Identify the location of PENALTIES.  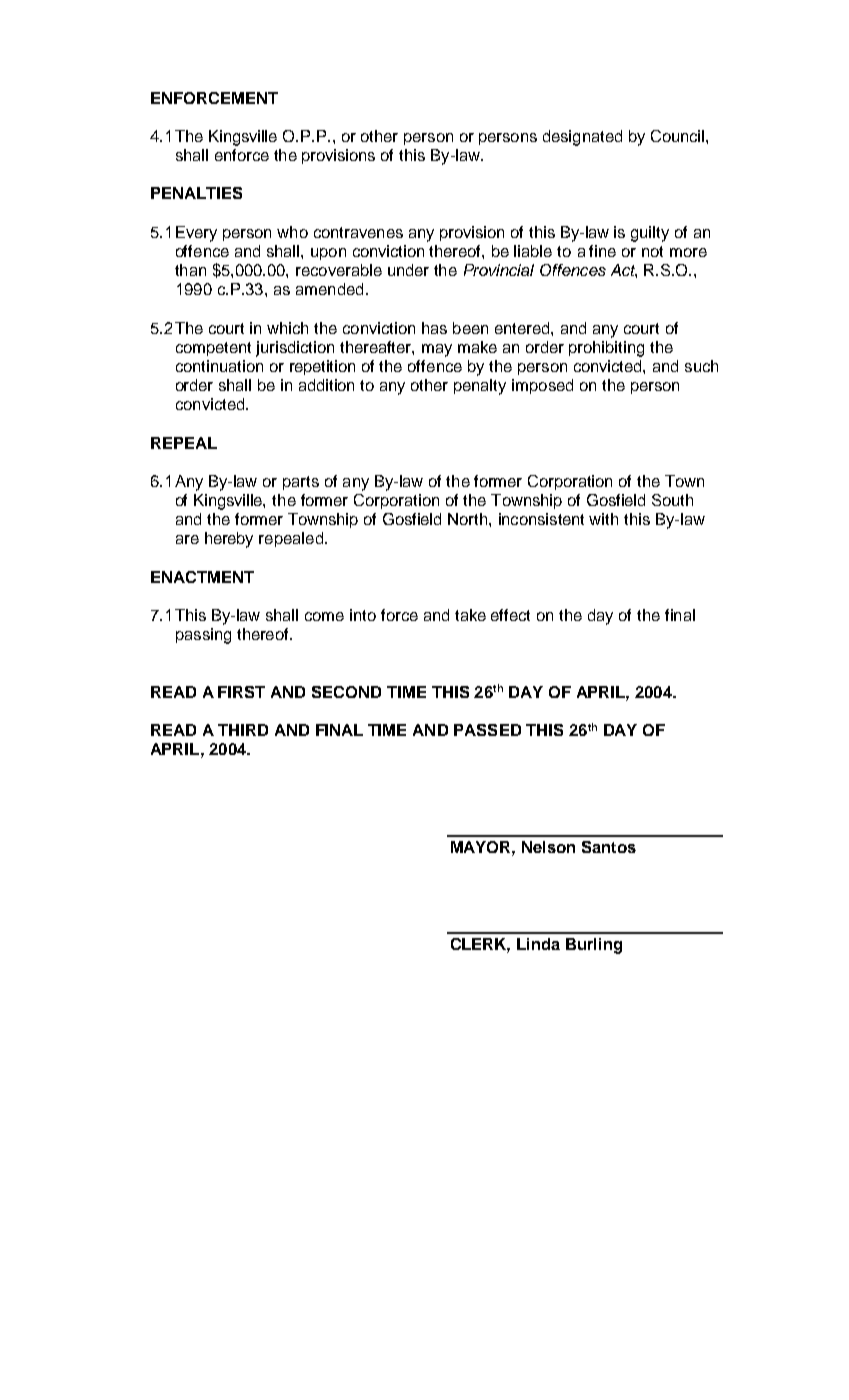
(196, 193).
